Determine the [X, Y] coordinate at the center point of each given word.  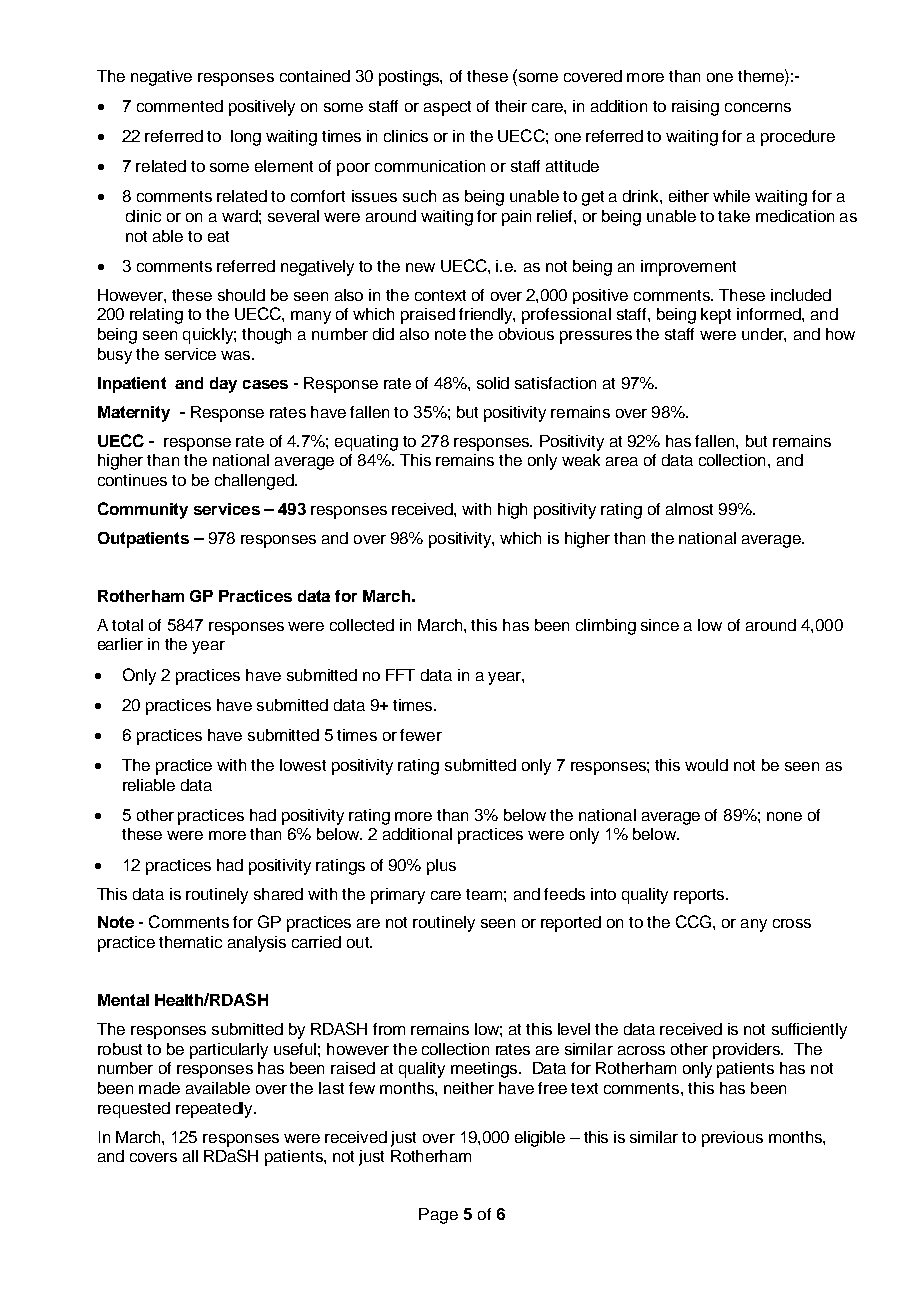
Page [438, 1216]
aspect [447, 108]
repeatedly [215, 1110]
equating [366, 443]
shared [278, 894]
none [784, 816]
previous [732, 1139]
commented [180, 106]
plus [441, 867]
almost [689, 509]
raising [695, 108]
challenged [255, 482]
